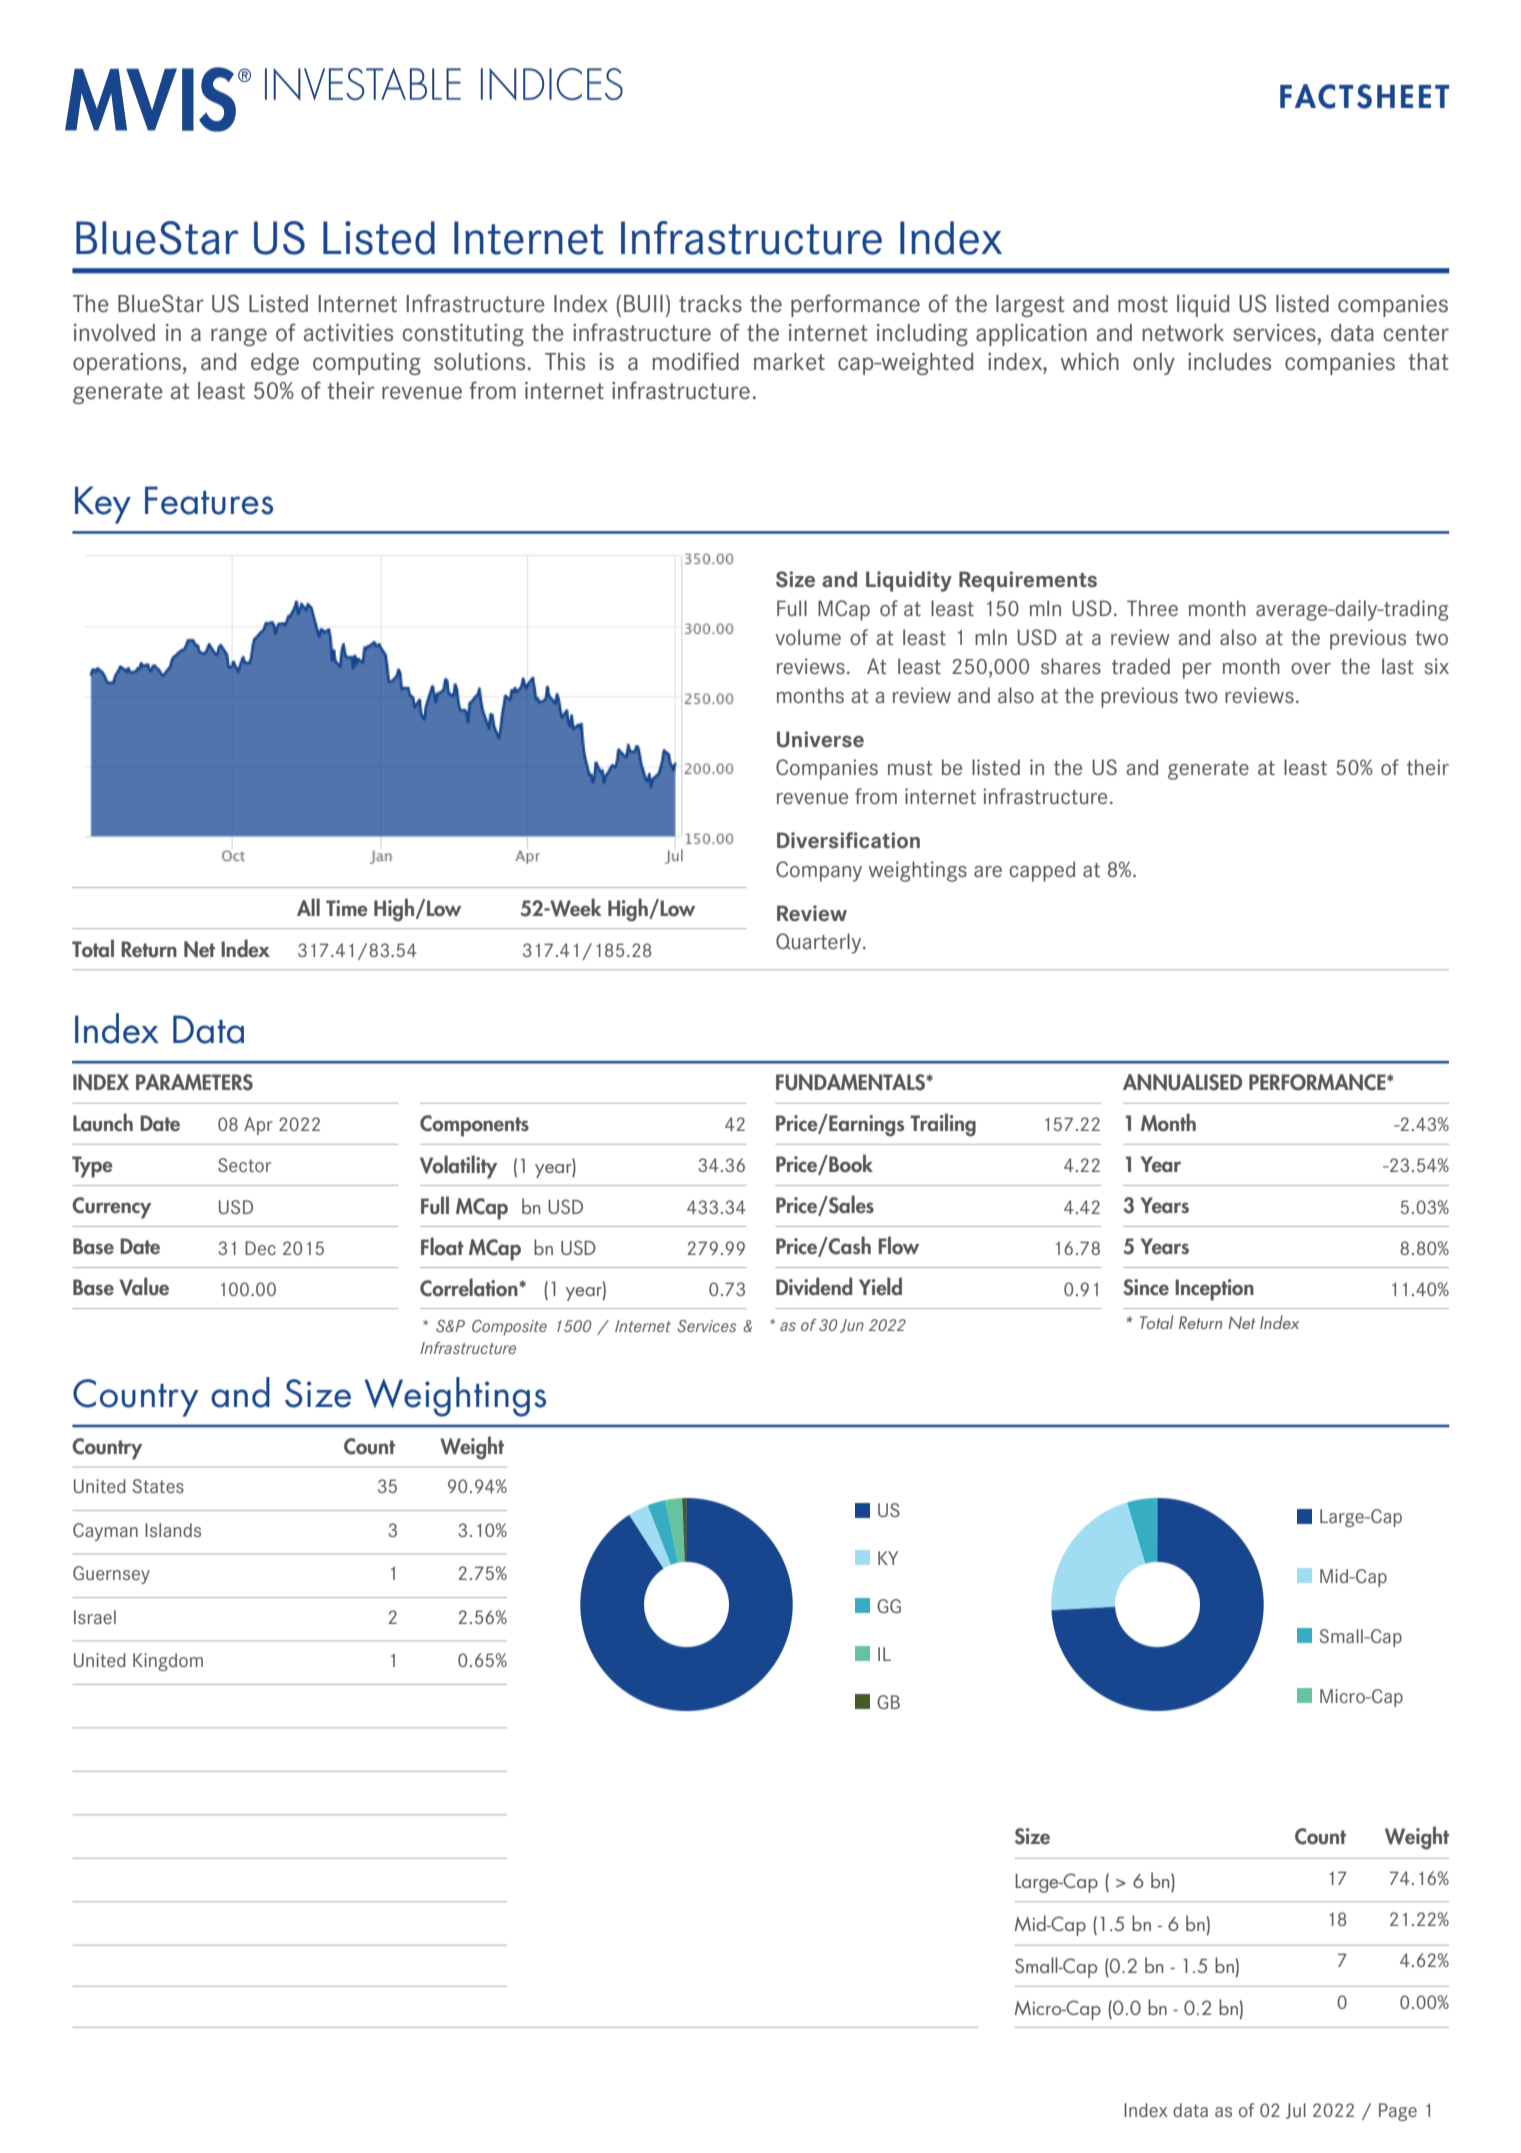  I want to click on includes, so click(1229, 362).
